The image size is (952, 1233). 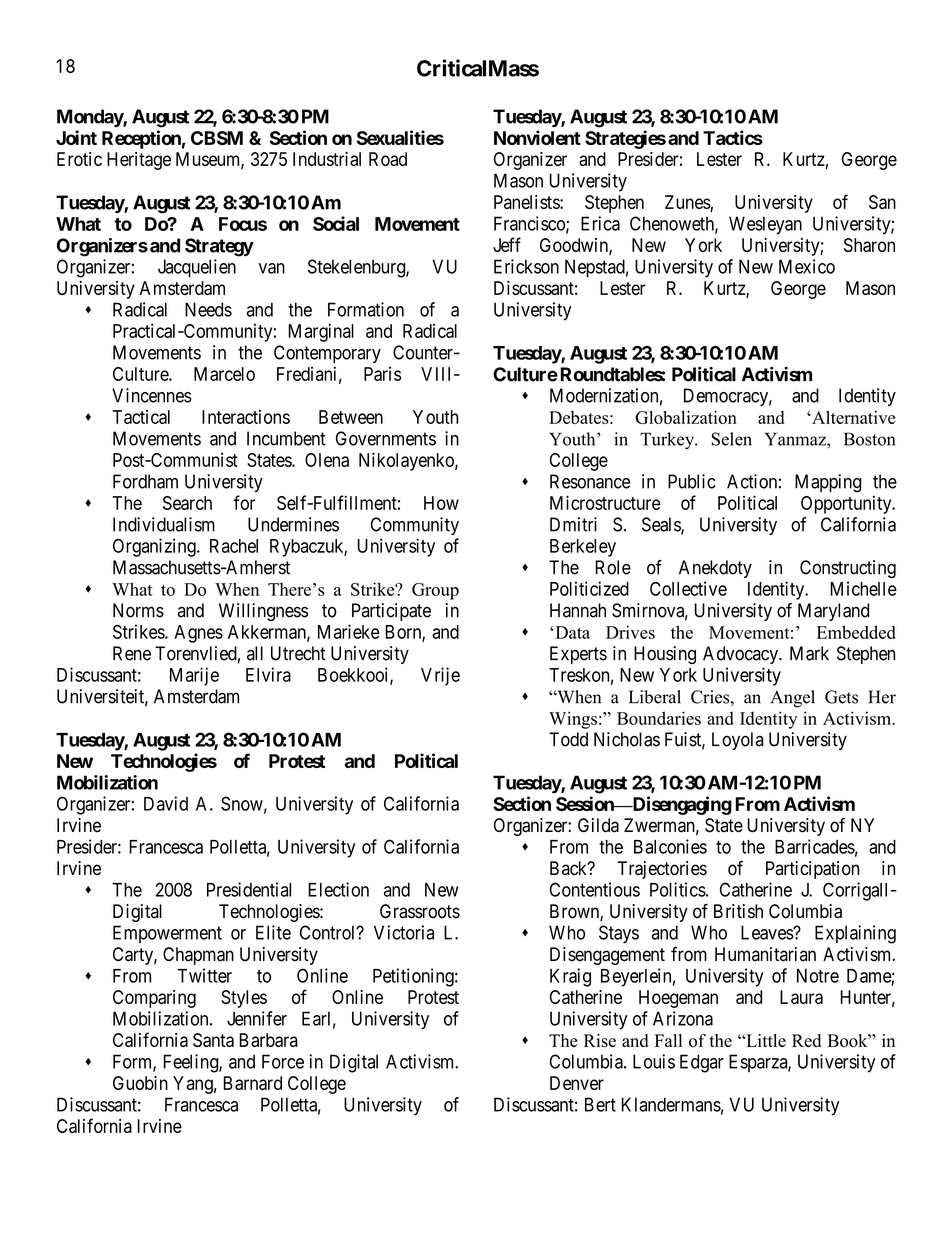 I want to click on Wesleyan, so click(x=765, y=225).
